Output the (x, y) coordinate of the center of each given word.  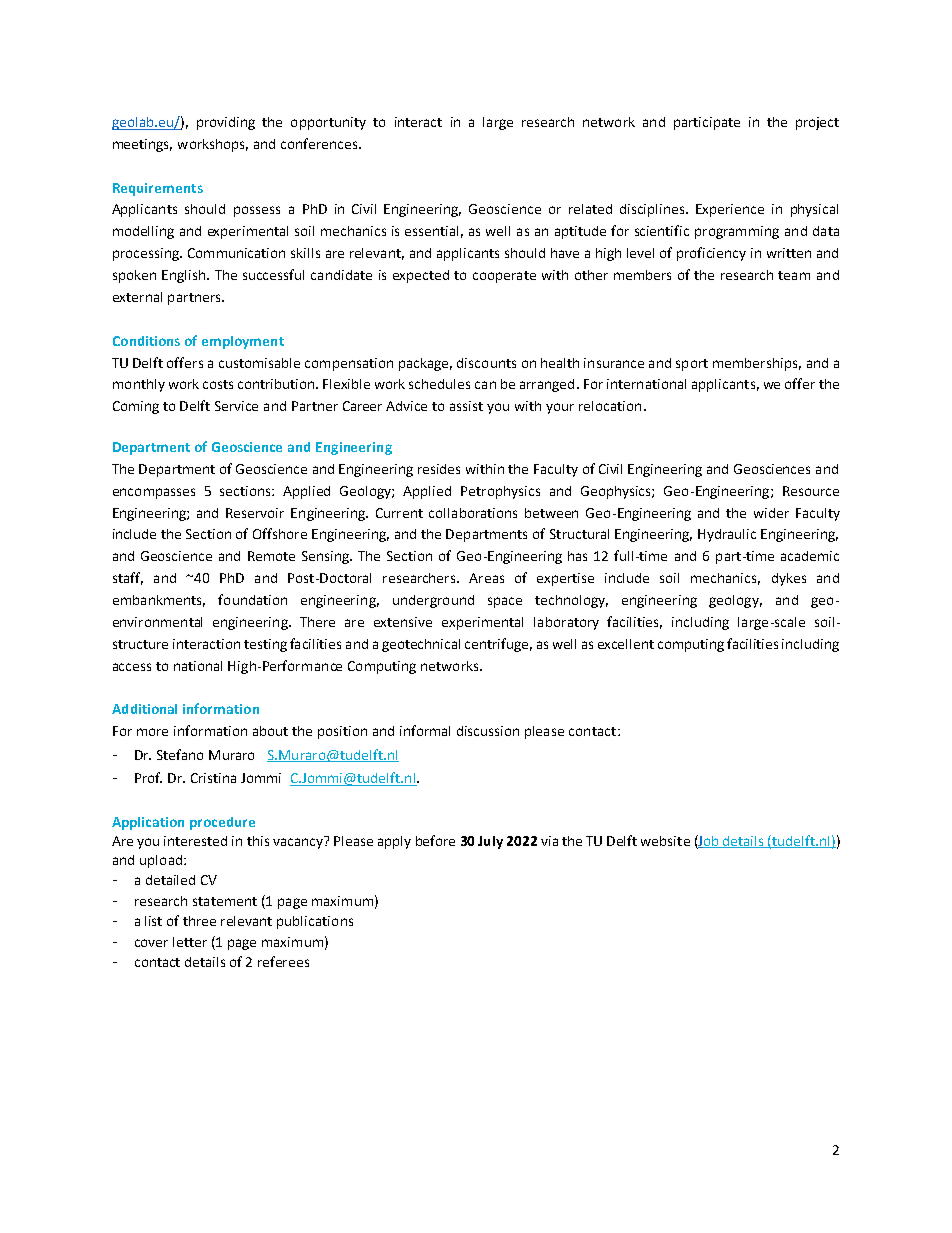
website (665, 841)
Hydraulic (727, 535)
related (590, 209)
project (817, 123)
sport (692, 365)
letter (190, 942)
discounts (486, 363)
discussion (488, 731)
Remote (271, 556)
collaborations (473, 513)
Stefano (180, 754)
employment (243, 342)
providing (226, 123)
